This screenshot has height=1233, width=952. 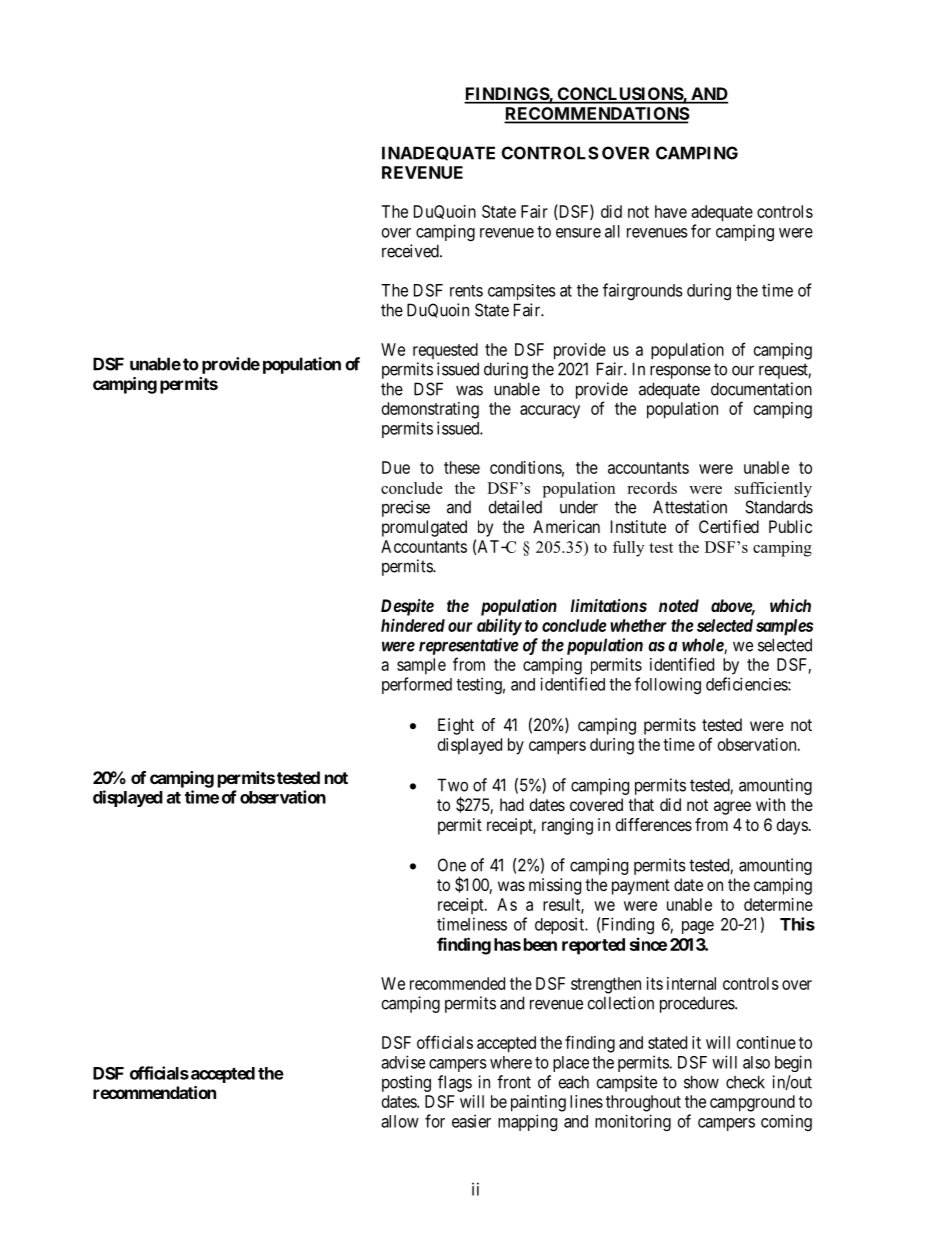 What do you see at coordinates (455, 1083) in the screenshot?
I see `flags` at bounding box center [455, 1083].
